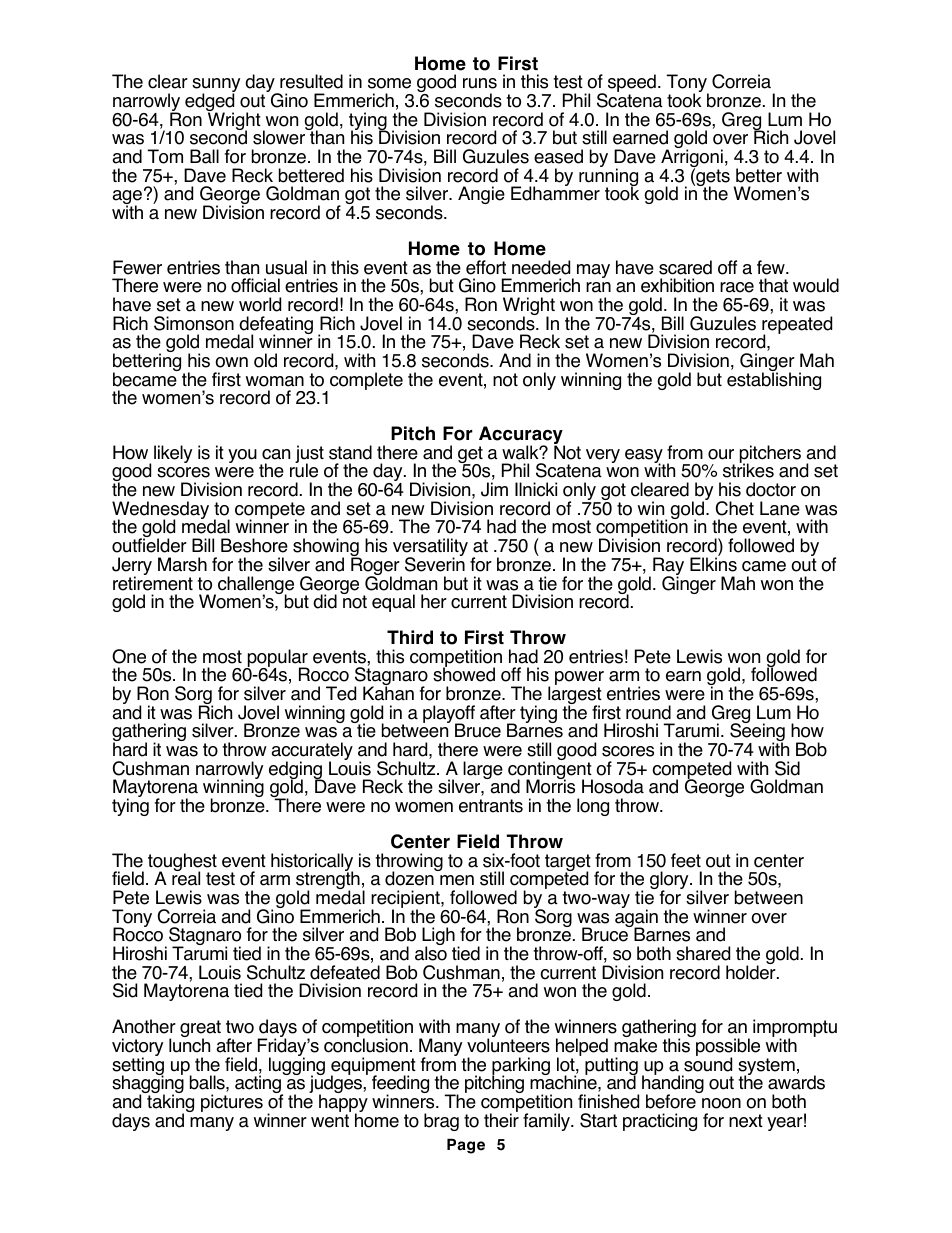 The image size is (952, 1233). I want to click on edged, so click(209, 103).
